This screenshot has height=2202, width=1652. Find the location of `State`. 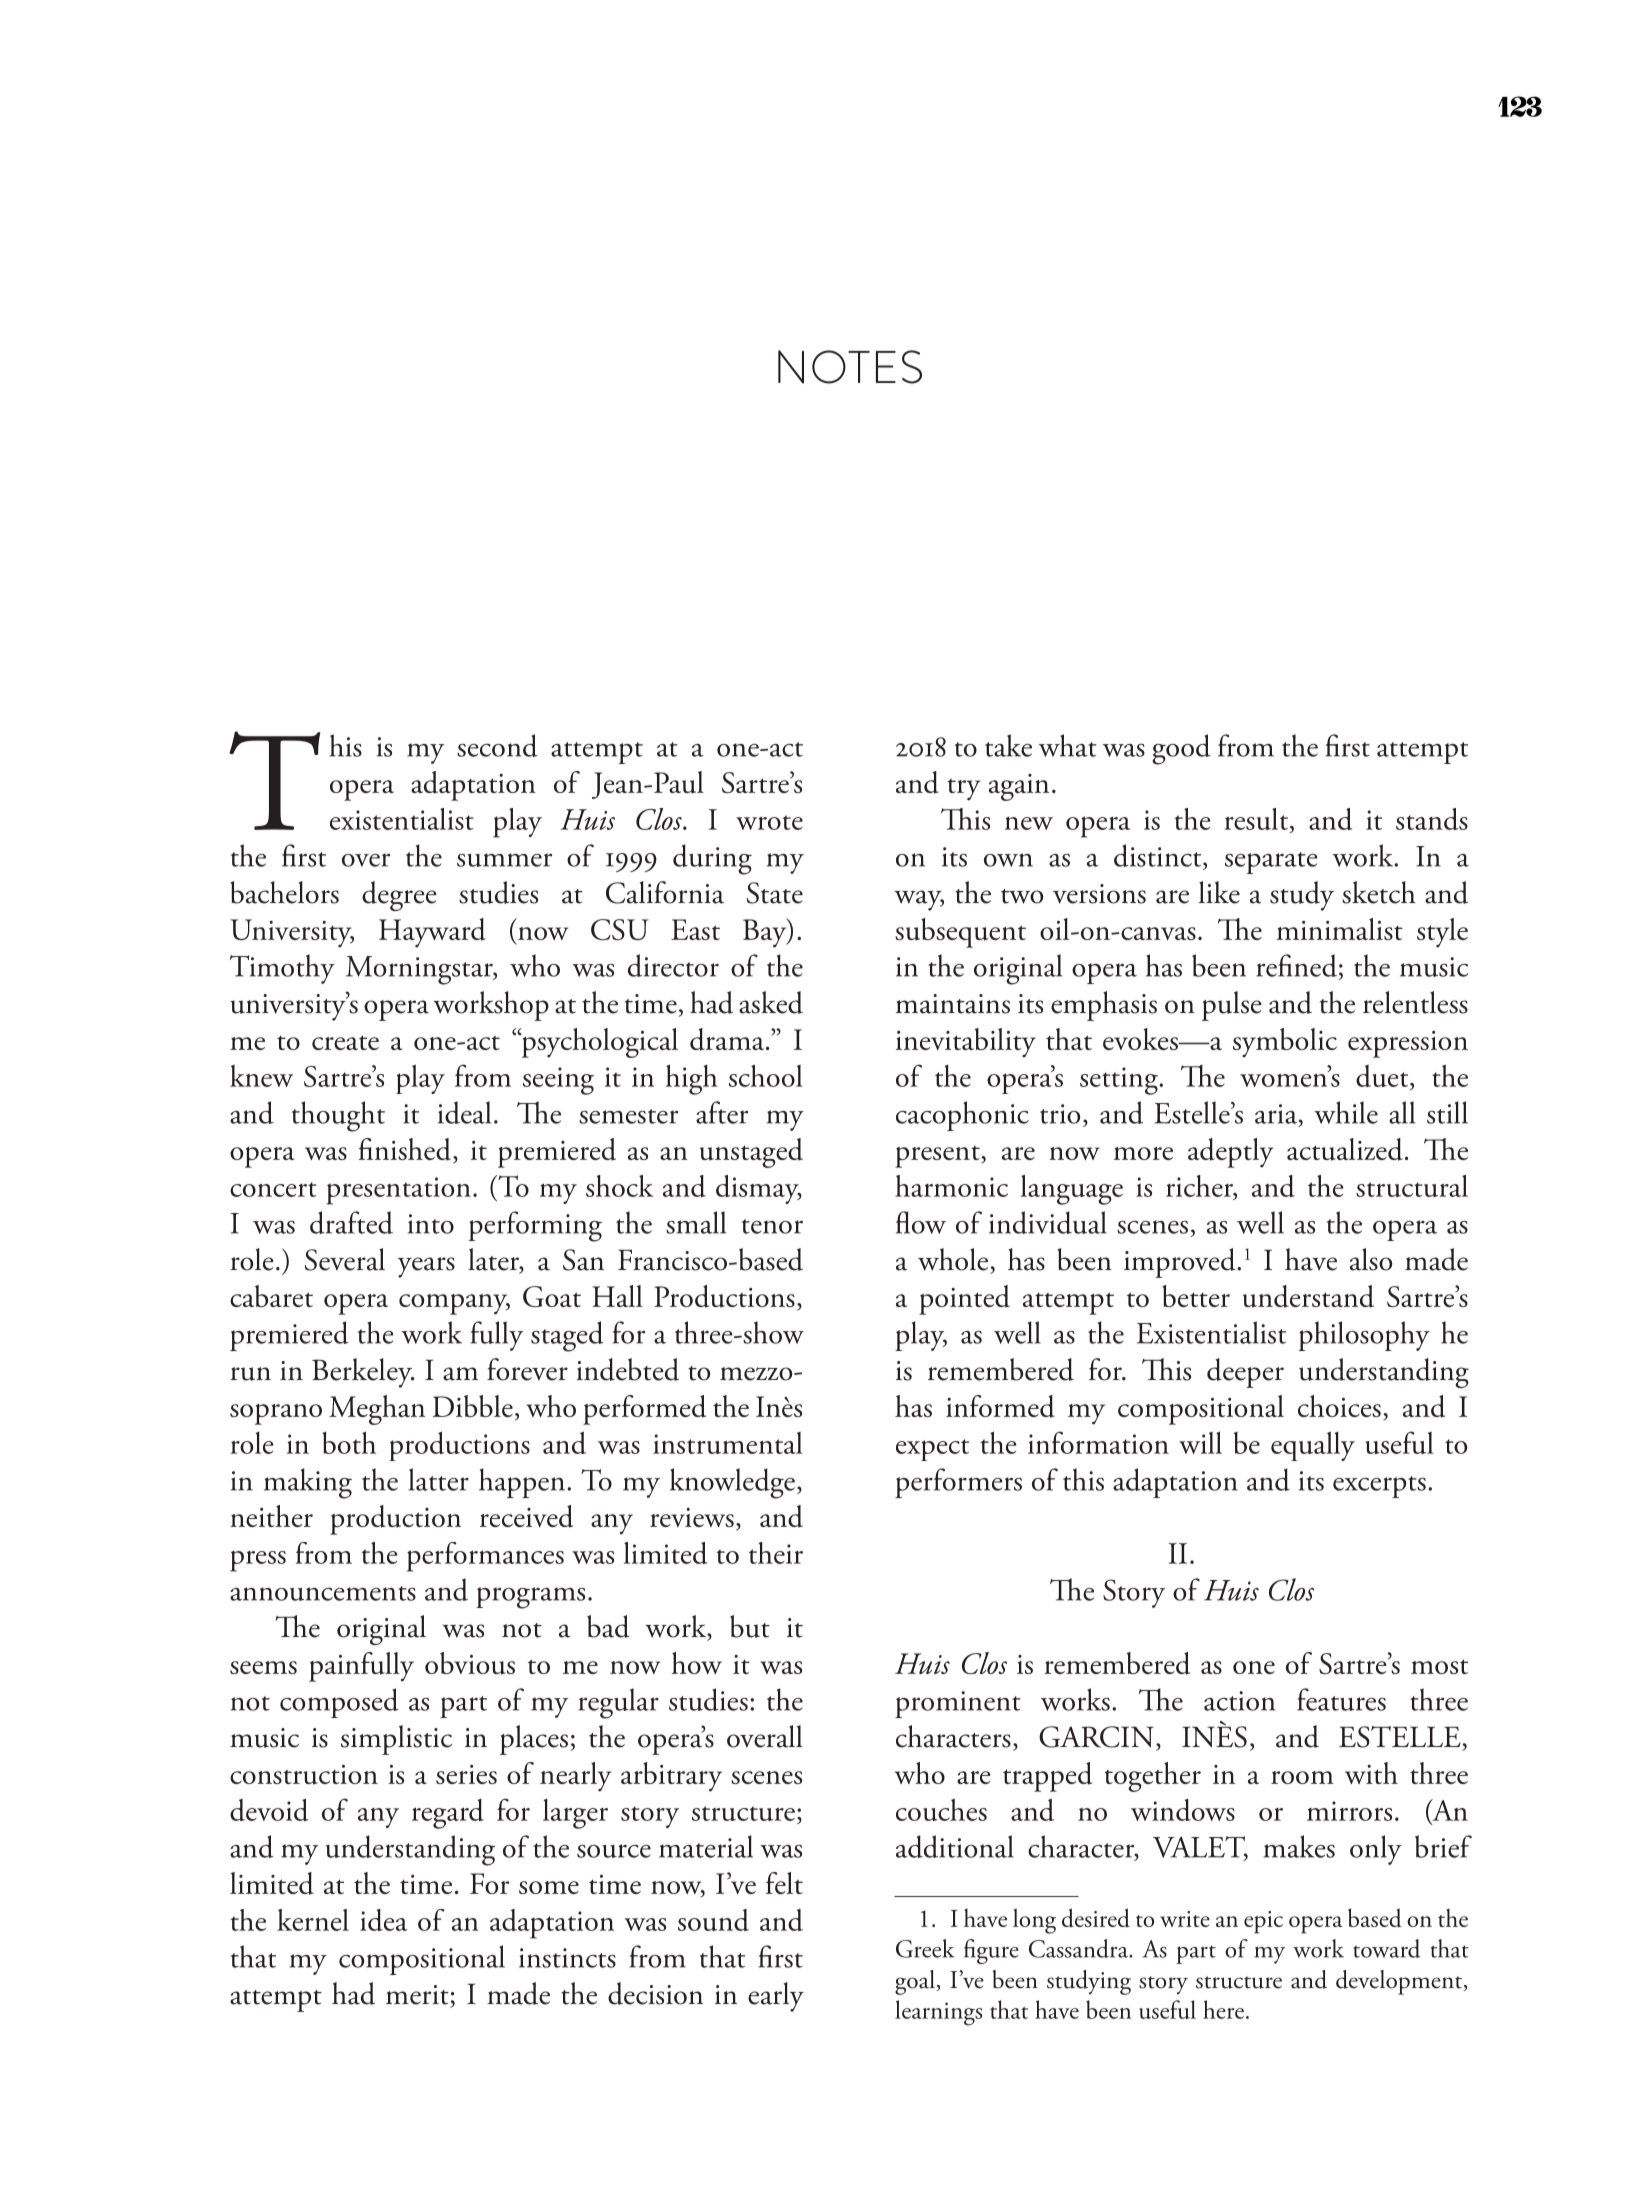

State is located at coordinates (775, 893).
